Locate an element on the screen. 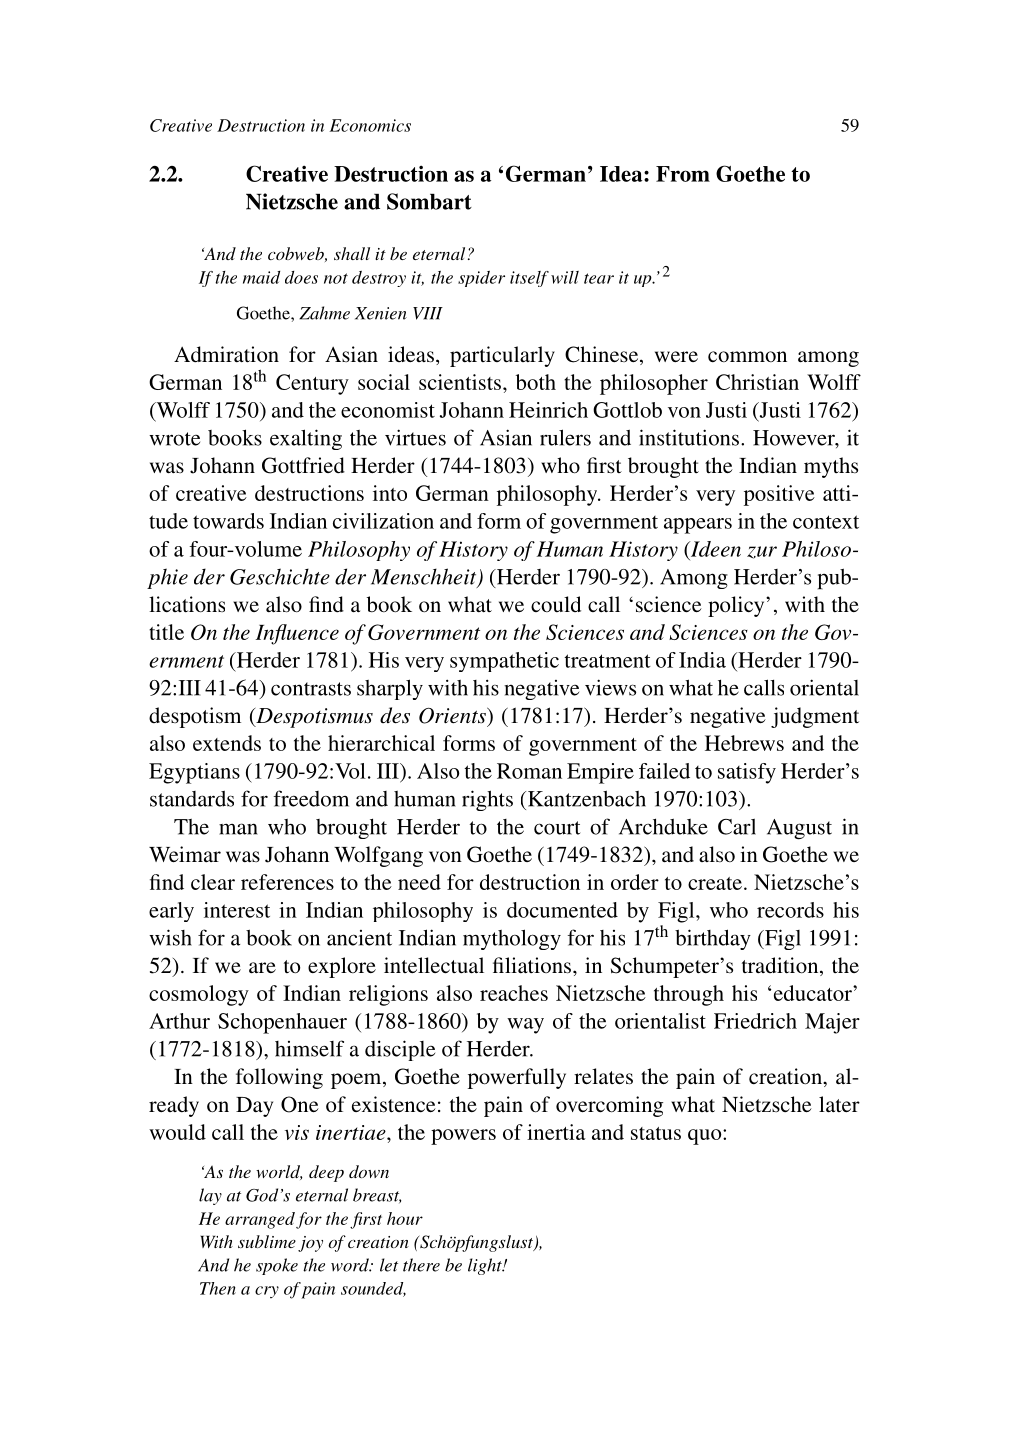  reaches is located at coordinates (514, 993).
